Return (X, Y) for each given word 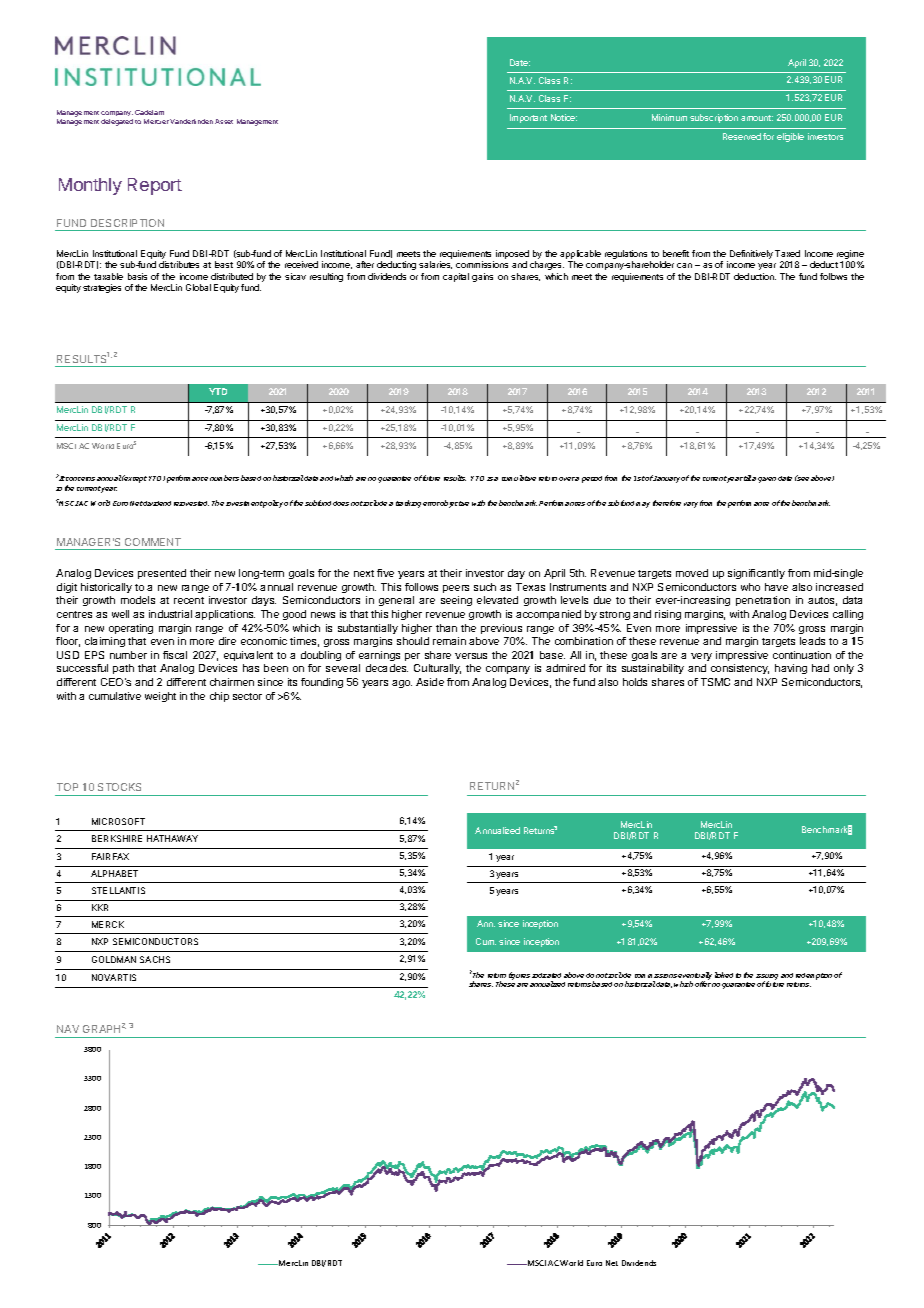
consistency (740, 669)
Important (528, 118)
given (767, 480)
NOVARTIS (114, 977)
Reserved (742, 136)
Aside (430, 682)
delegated (117, 122)
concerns (80, 479)
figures (519, 976)
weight (160, 697)
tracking (408, 504)
